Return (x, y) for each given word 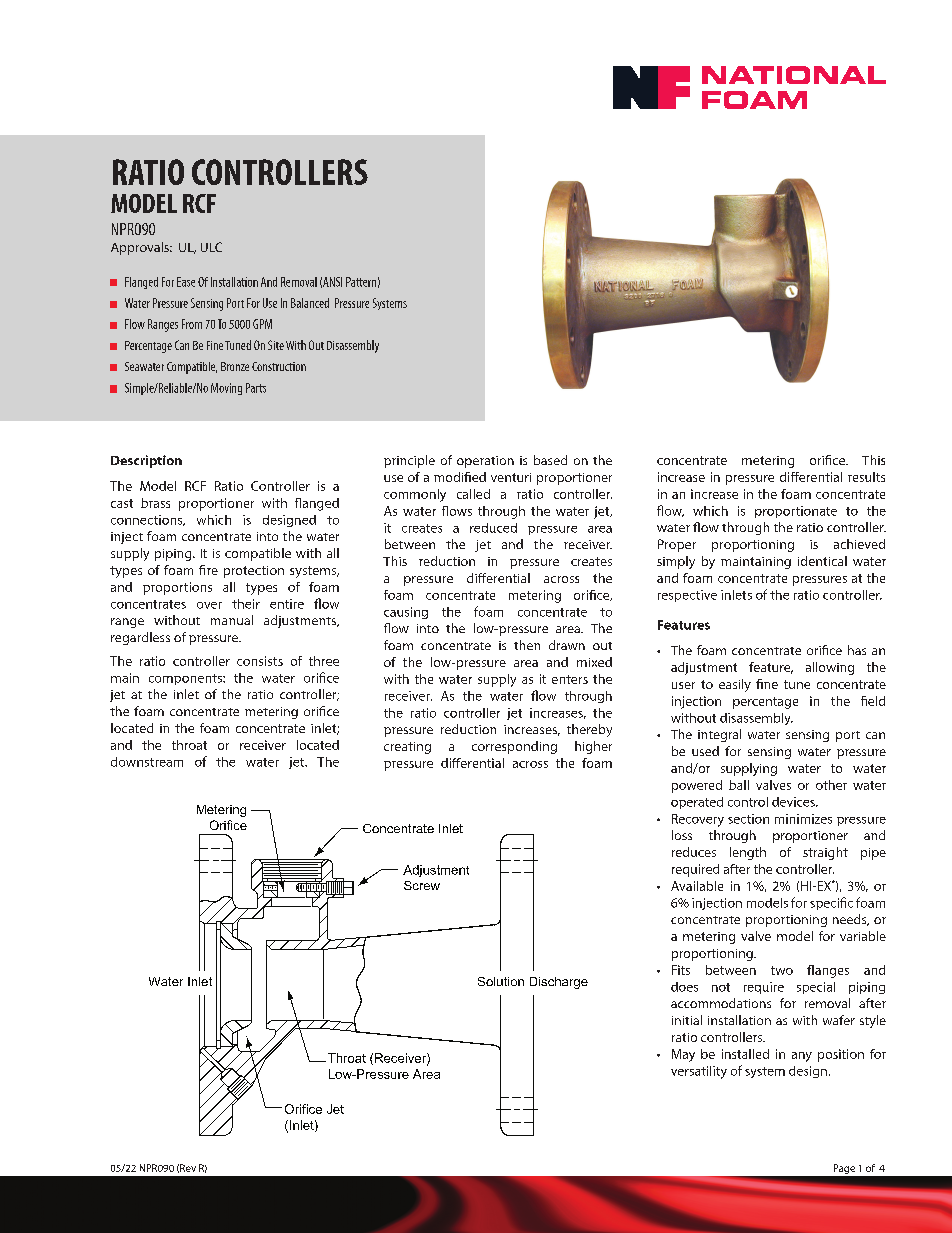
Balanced (310, 303)
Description (146, 461)
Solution (501, 981)
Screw (422, 885)
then (527, 645)
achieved (859, 544)
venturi (511, 477)
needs (851, 920)
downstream (147, 762)
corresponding (514, 747)
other (831, 785)
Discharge (559, 983)
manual (232, 620)
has (857, 650)
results (866, 477)
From (192, 324)
